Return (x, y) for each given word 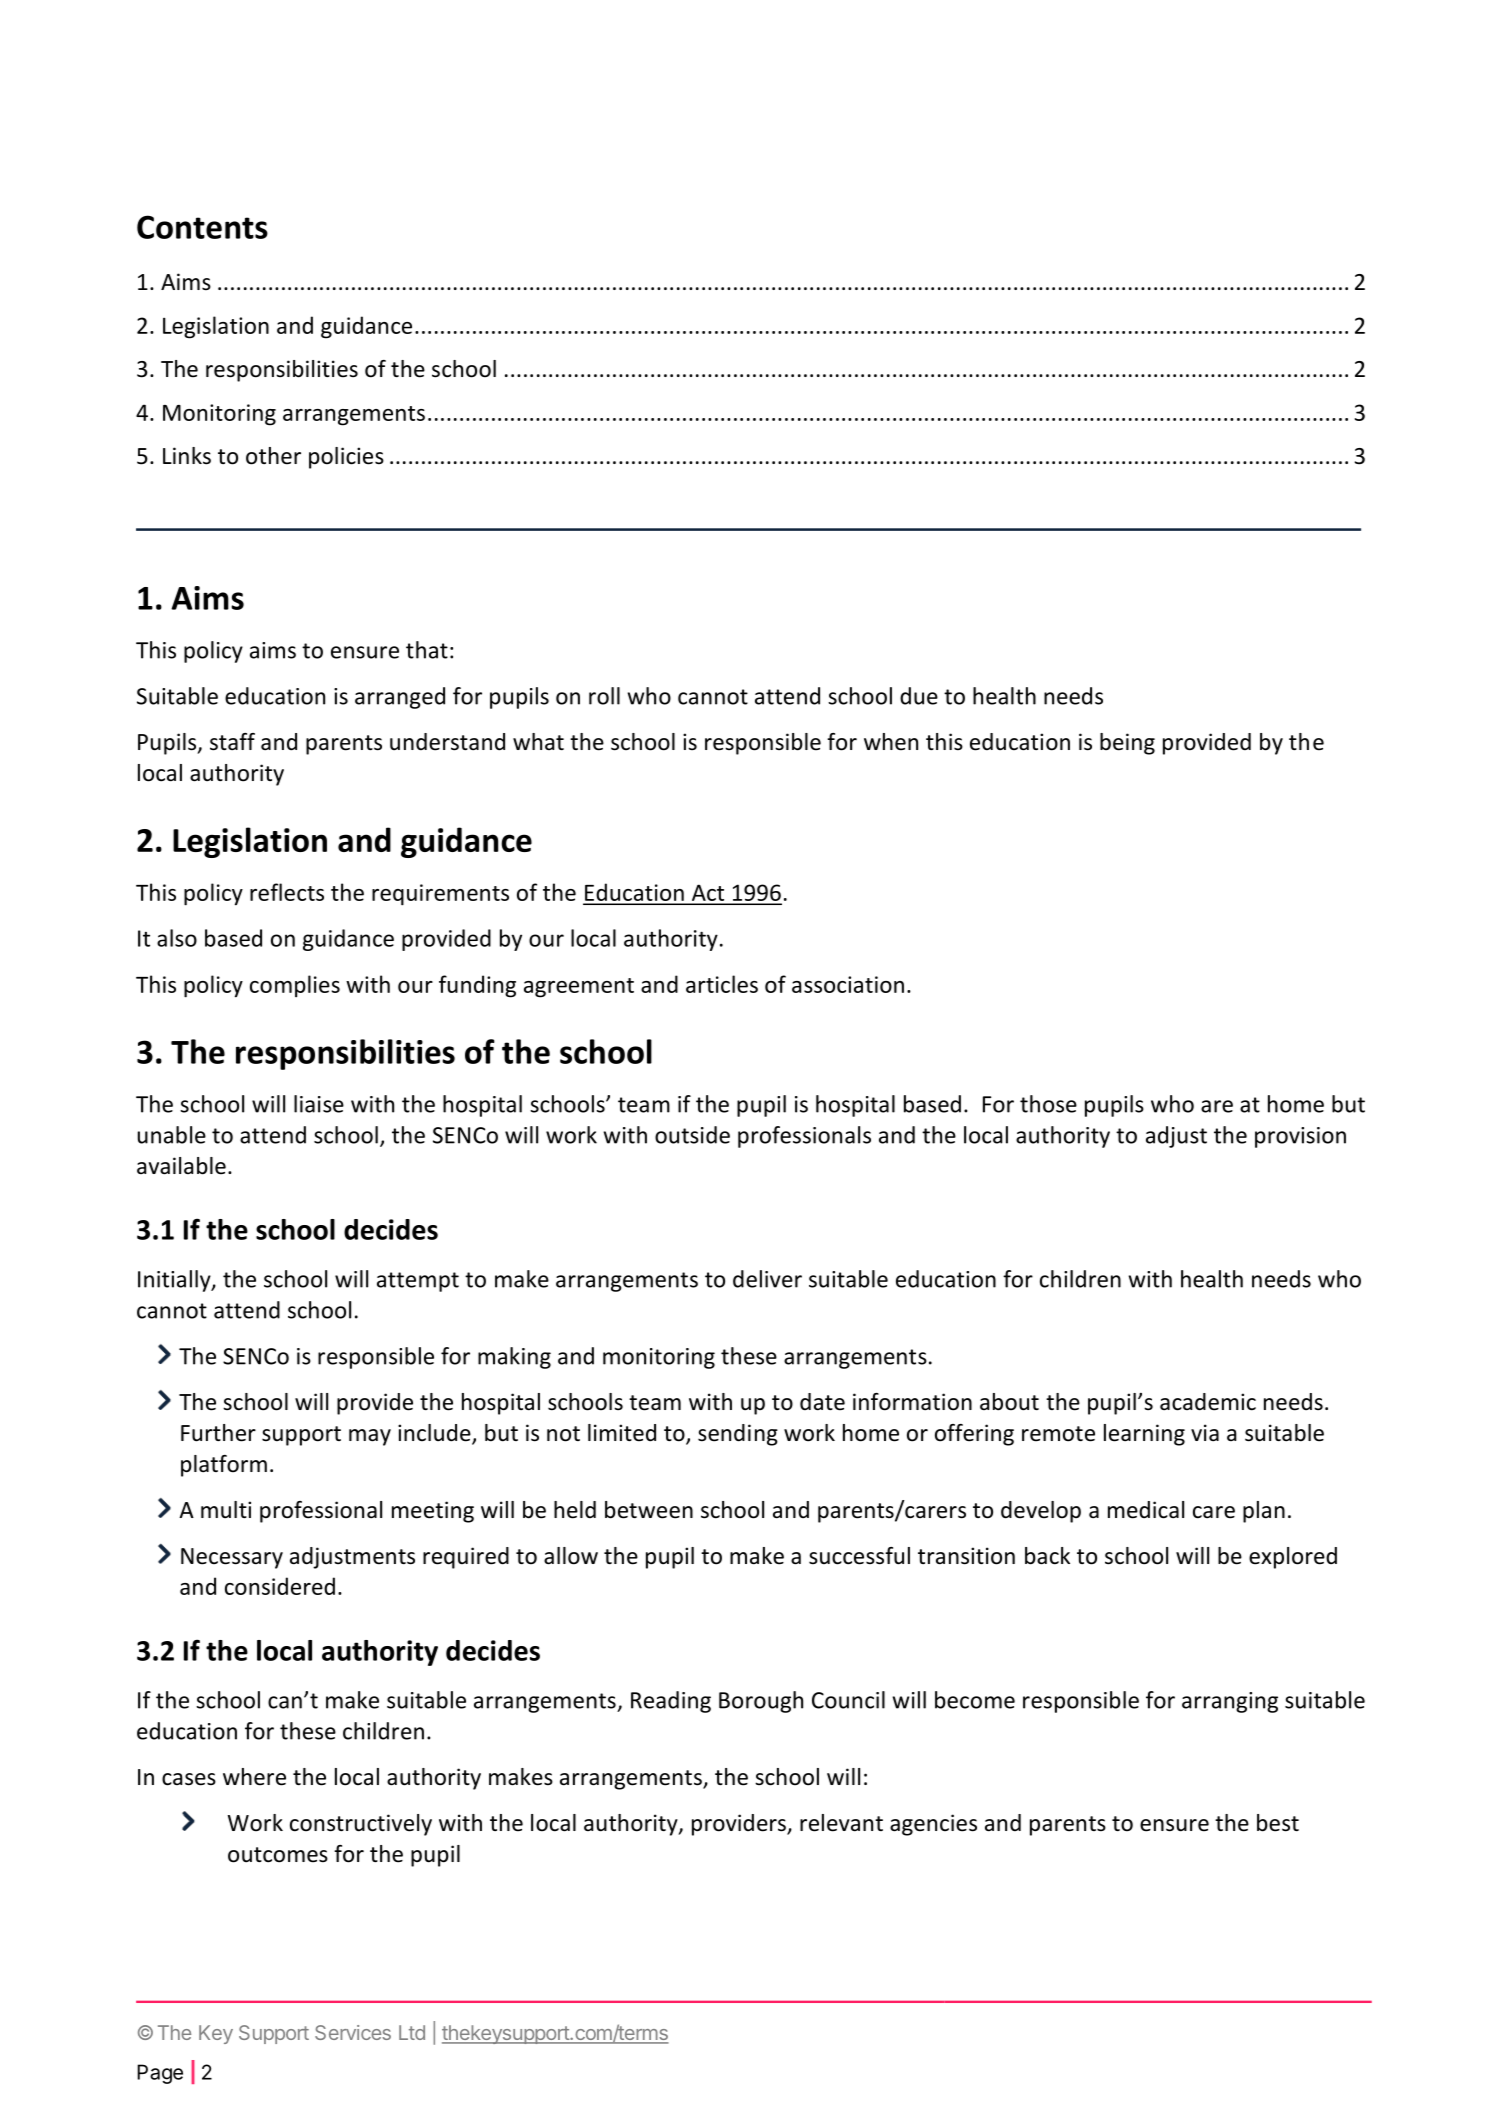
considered (280, 1586)
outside (692, 1135)
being (1127, 744)
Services (353, 2032)
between (649, 1510)
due (919, 696)
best (1278, 1823)
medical (1146, 1510)
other (273, 456)
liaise (319, 1104)
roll (604, 696)
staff (232, 742)
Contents (202, 227)
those (1048, 1104)
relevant (841, 1823)
